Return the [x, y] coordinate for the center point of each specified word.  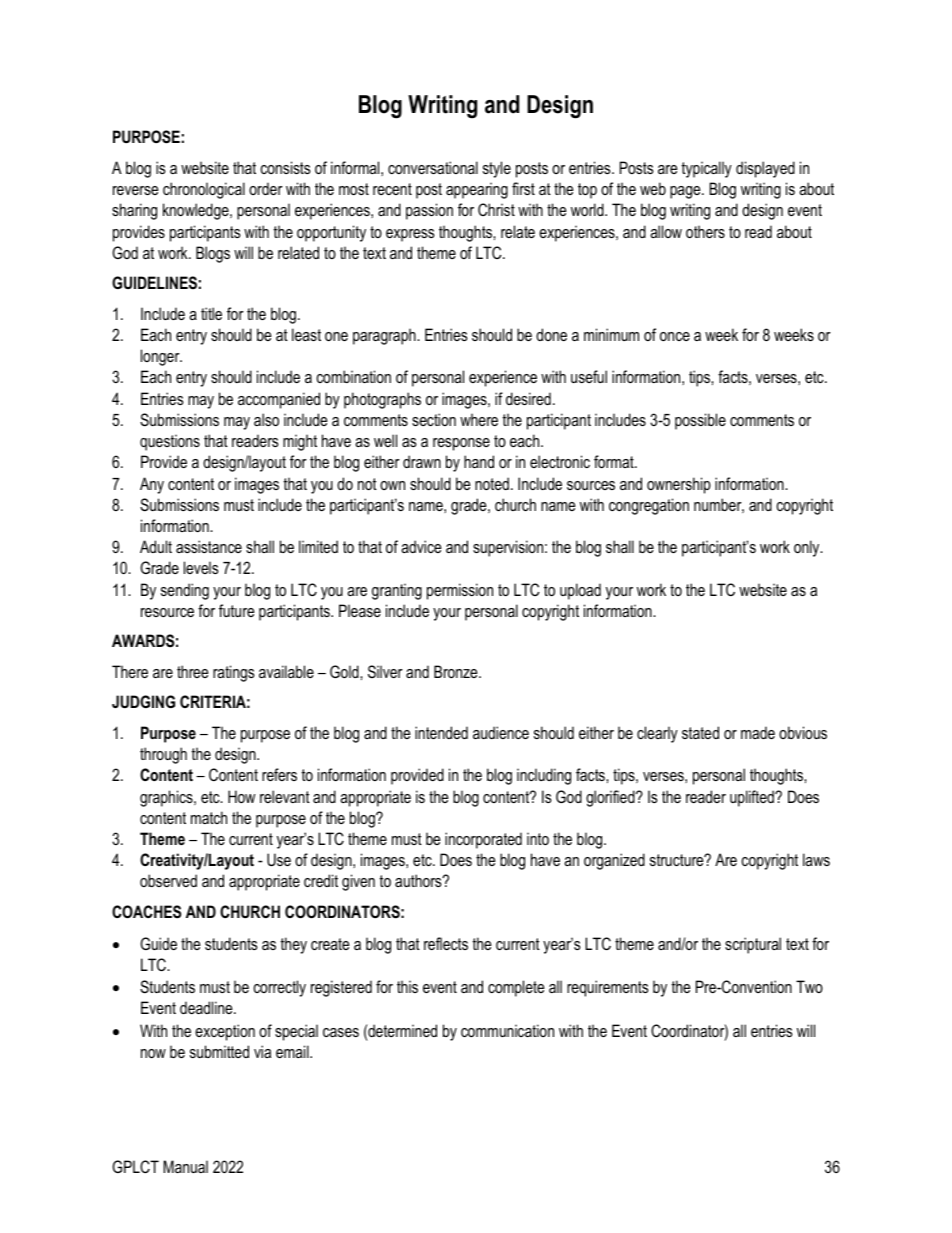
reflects [446, 943]
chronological [204, 190]
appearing [477, 190]
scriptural [753, 945]
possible [700, 421]
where [479, 419]
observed [168, 880]
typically [706, 169]
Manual [185, 1166]
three [193, 671]
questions [170, 442]
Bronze [457, 671]
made [758, 732]
